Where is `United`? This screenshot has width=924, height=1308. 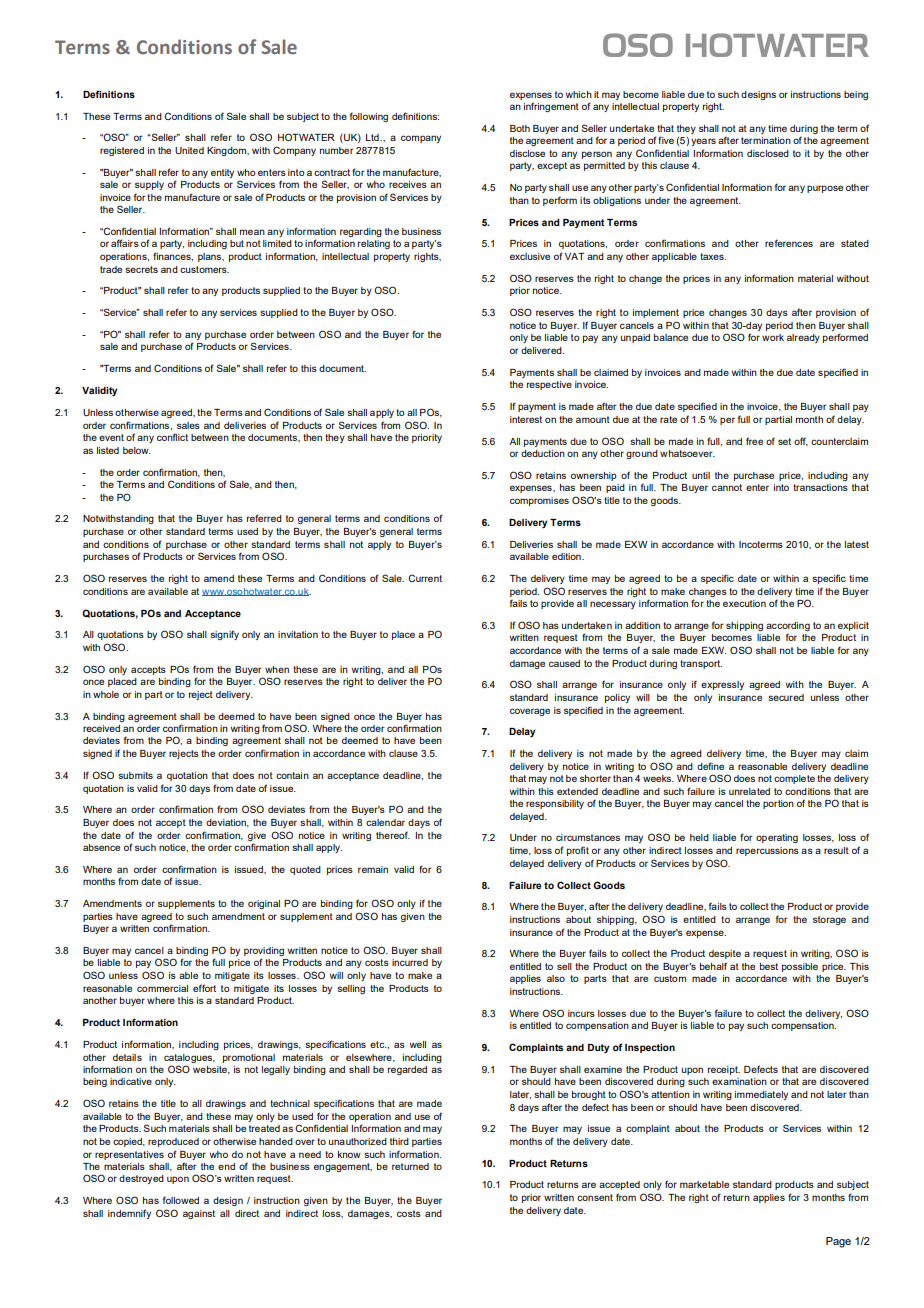
United is located at coordinates (189, 150).
